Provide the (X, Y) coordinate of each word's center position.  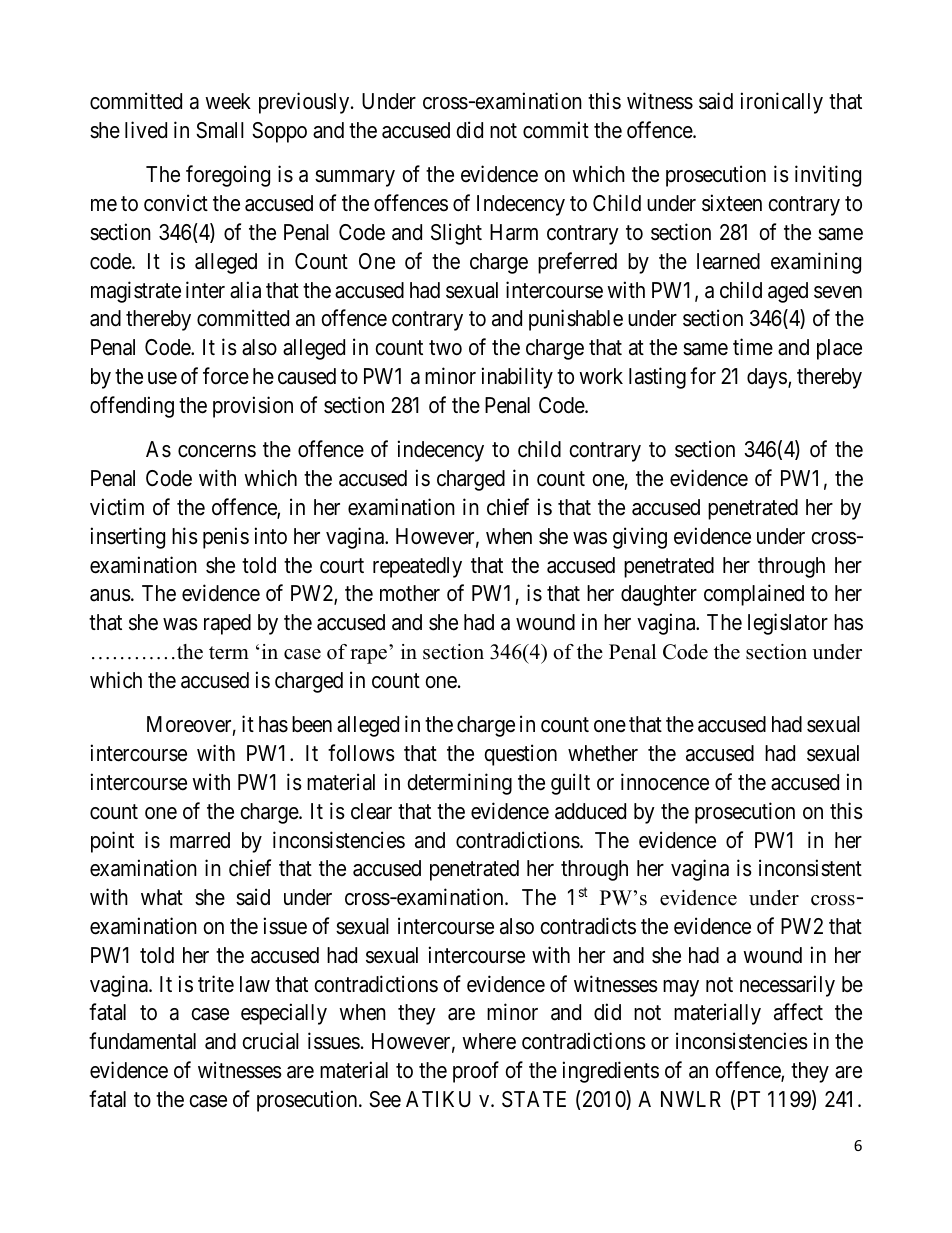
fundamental (142, 1041)
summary (355, 178)
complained (754, 595)
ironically (782, 103)
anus (110, 595)
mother (410, 593)
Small (220, 130)
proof (476, 1072)
